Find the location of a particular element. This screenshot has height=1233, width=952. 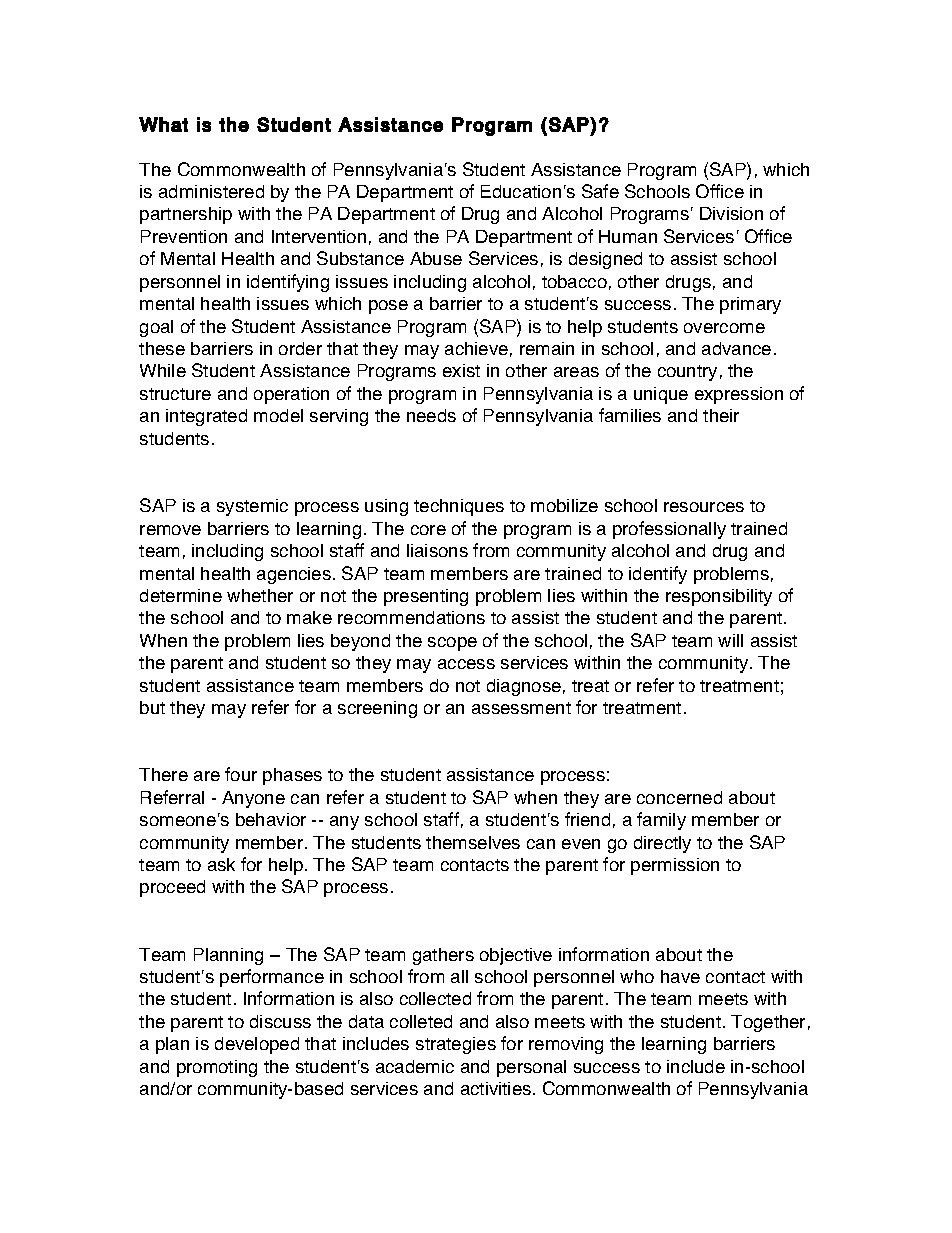

themselves is located at coordinates (473, 842).
